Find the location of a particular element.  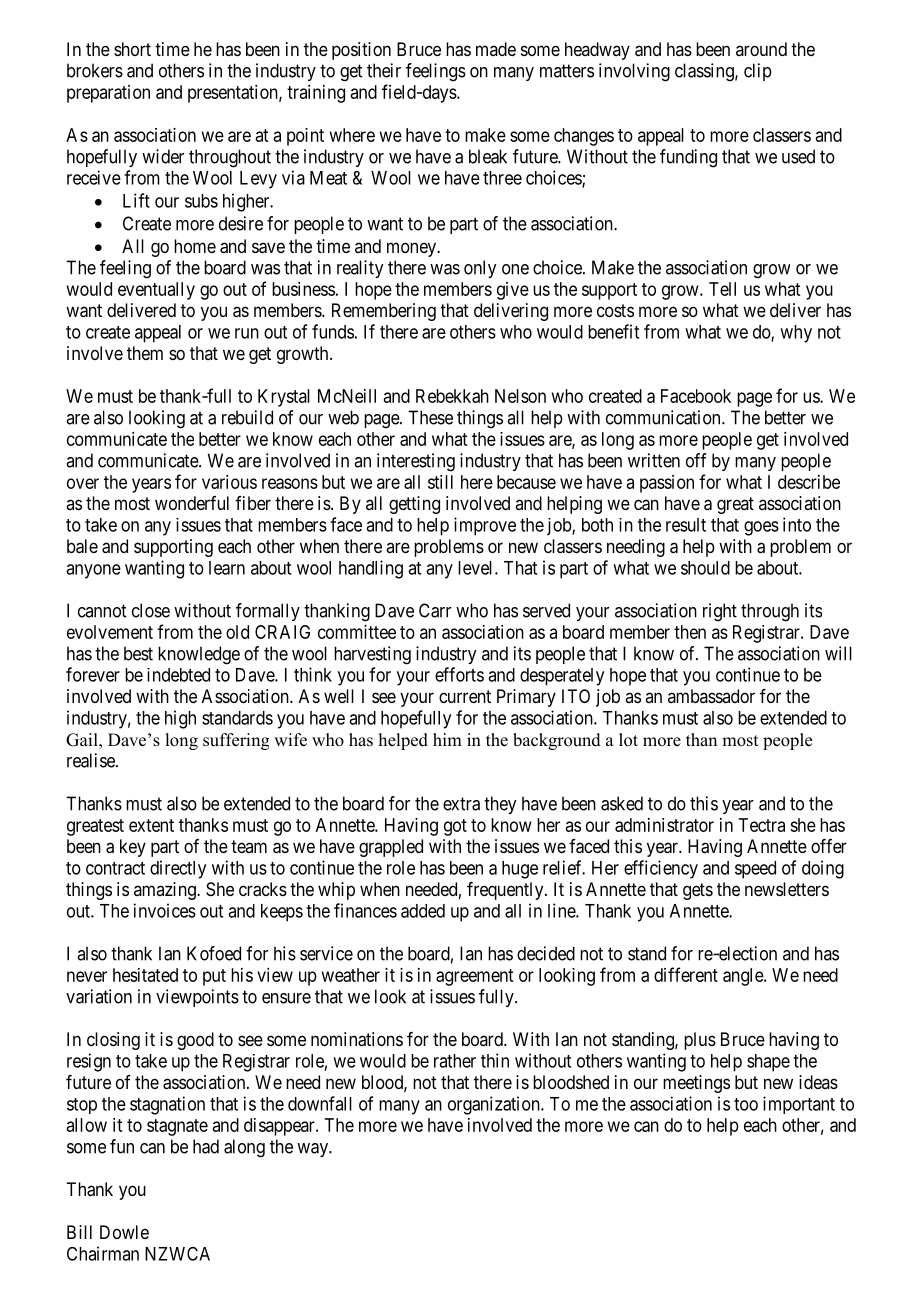

got is located at coordinates (455, 827).
